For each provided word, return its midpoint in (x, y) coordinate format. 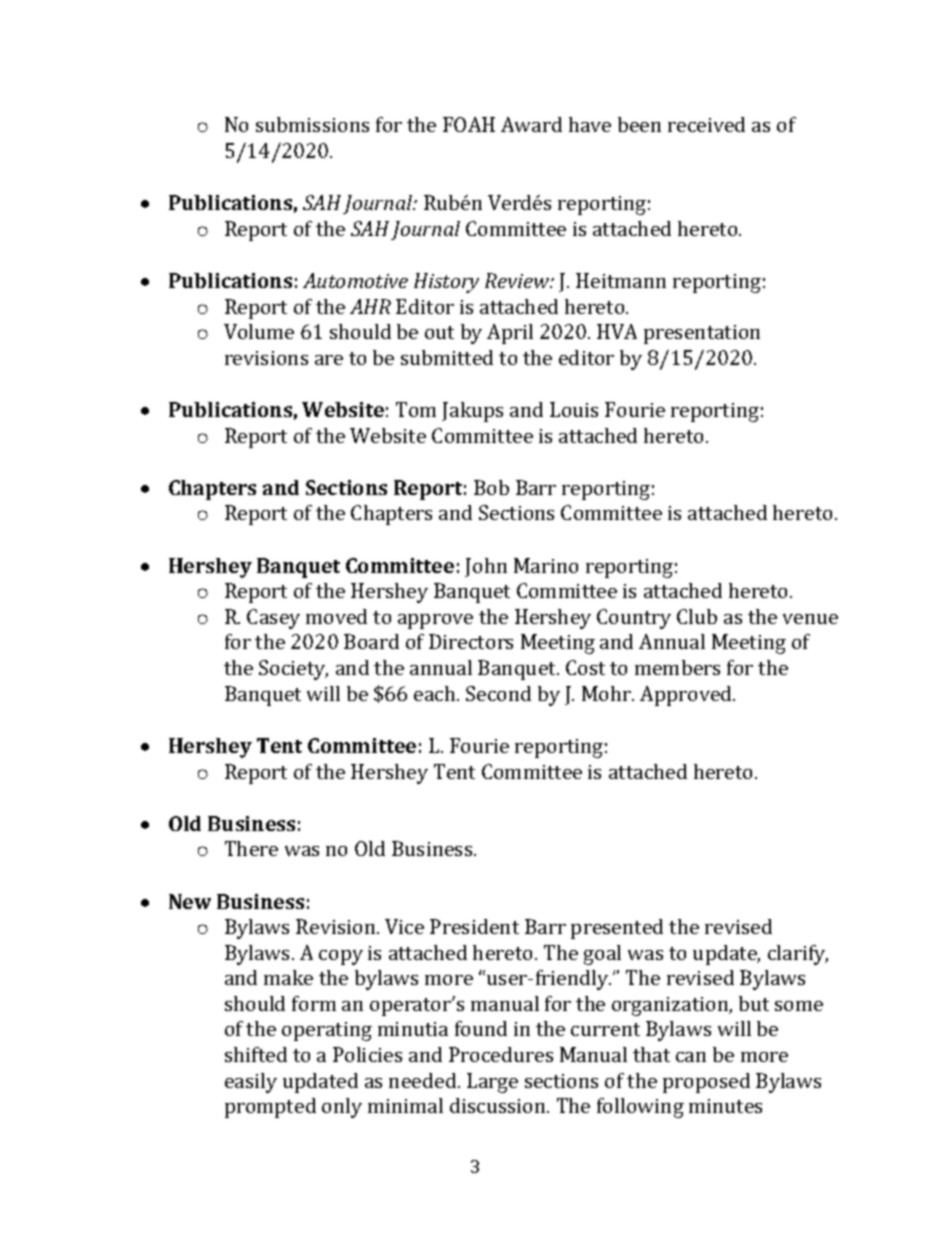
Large (492, 1083)
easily (251, 1083)
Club (697, 616)
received (706, 124)
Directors (471, 641)
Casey (273, 619)
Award (531, 124)
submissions (312, 124)
